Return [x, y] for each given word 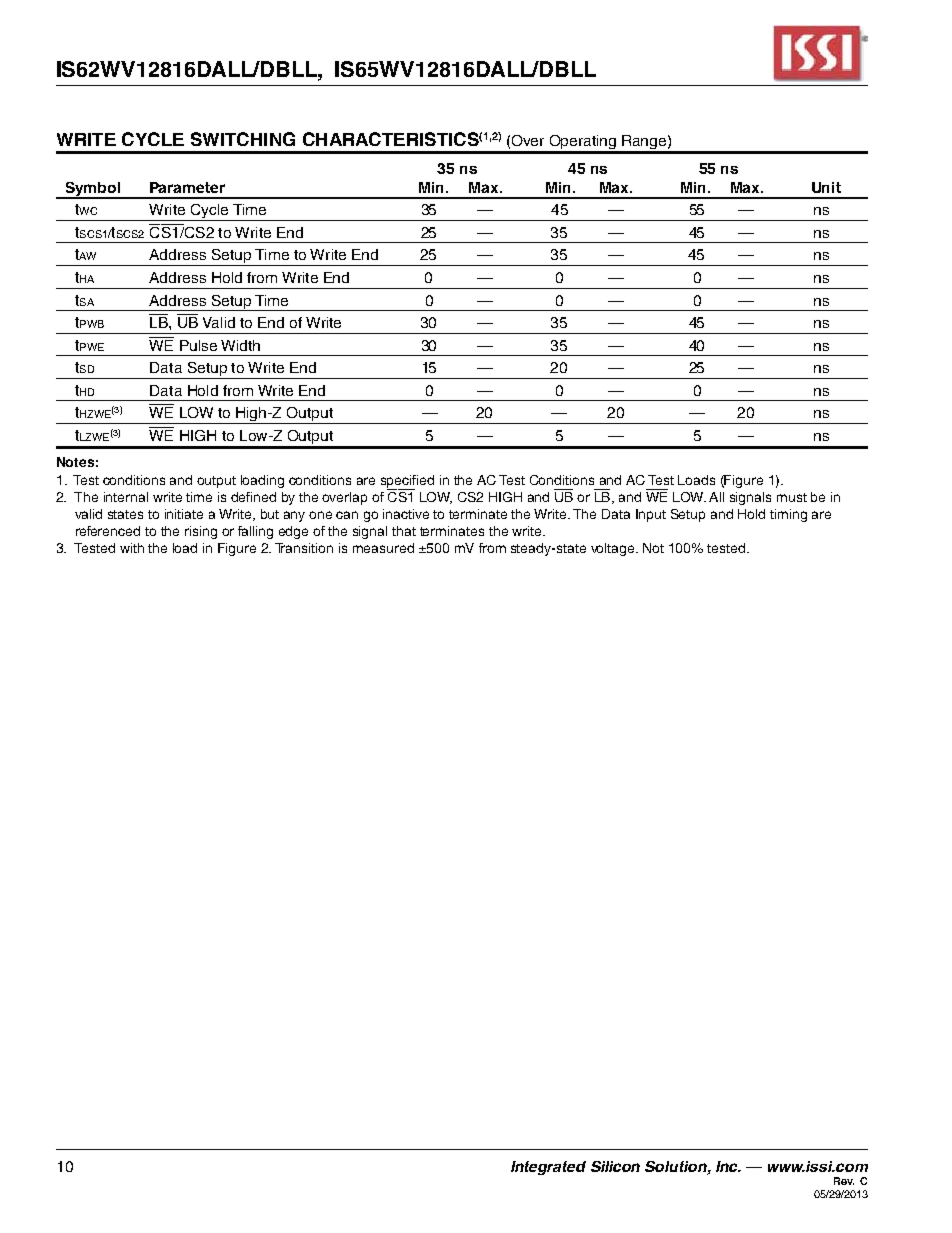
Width [240, 345]
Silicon [615, 1166]
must [792, 497]
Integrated [548, 1168]
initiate [184, 514]
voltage [614, 549]
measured [383, 548]
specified [407, 482]
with [132, 548]
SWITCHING [243, 139]
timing [788, 515]
